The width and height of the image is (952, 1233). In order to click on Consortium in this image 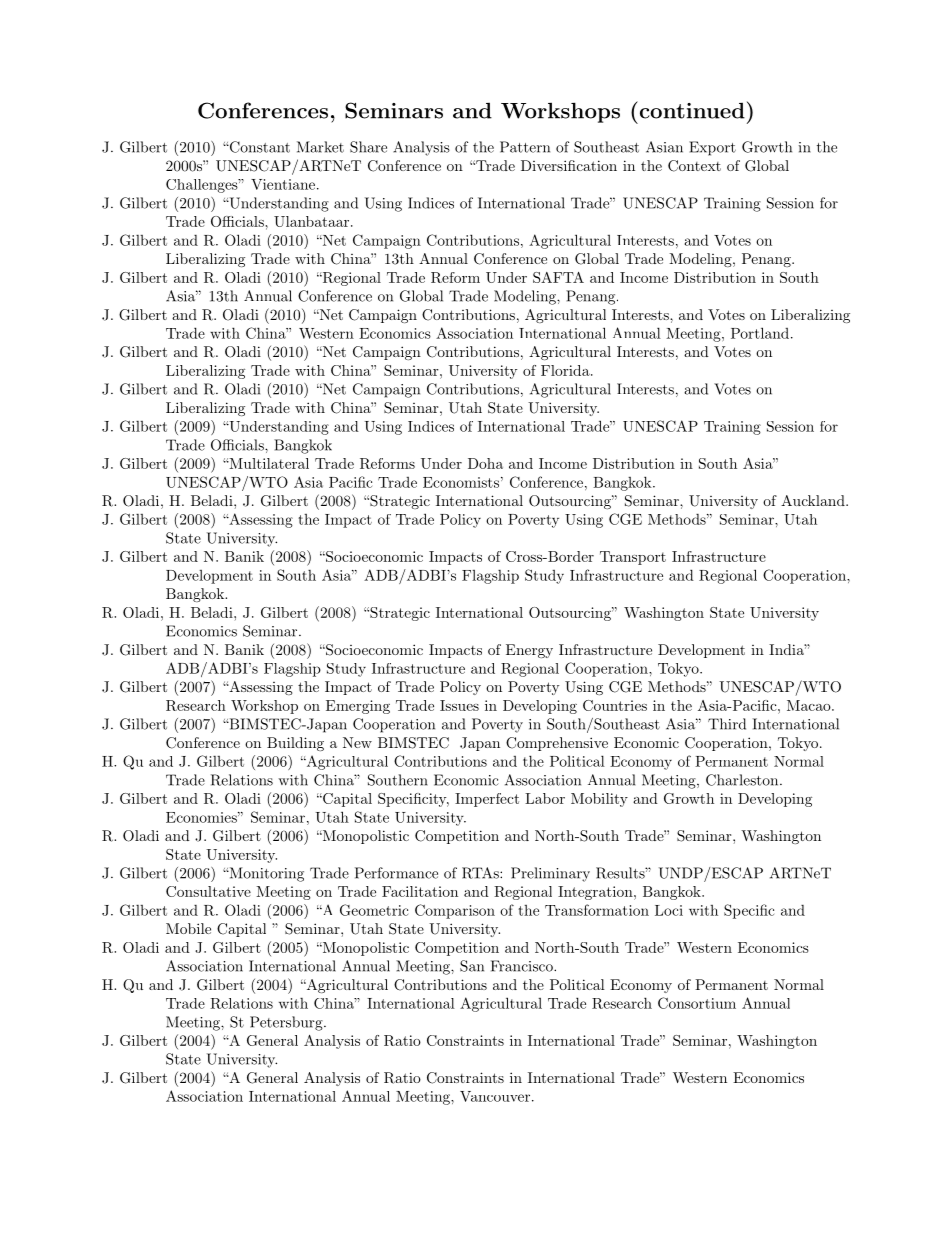, I will do `click(697, 1003)`.
